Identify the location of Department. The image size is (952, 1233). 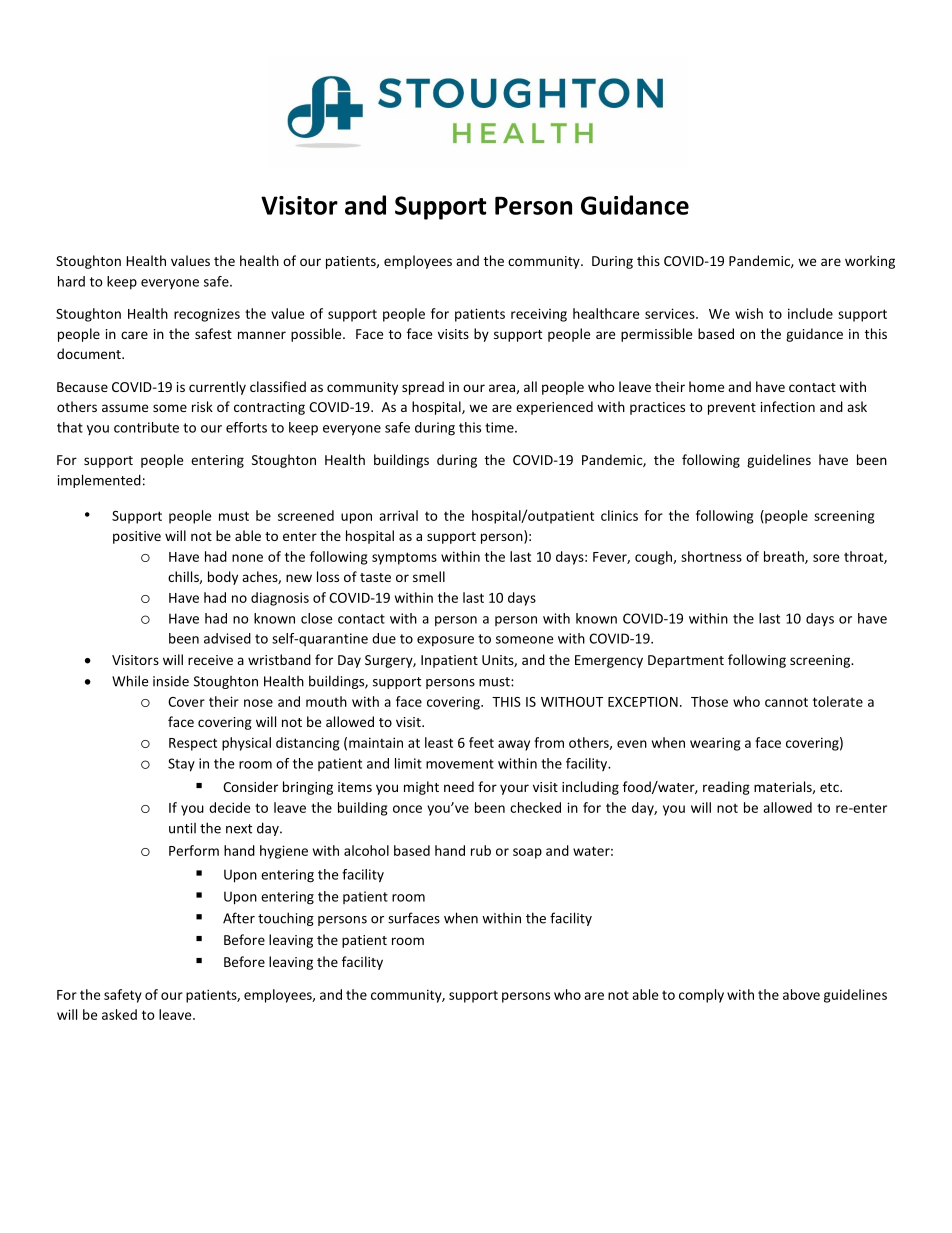
(686, 661).
